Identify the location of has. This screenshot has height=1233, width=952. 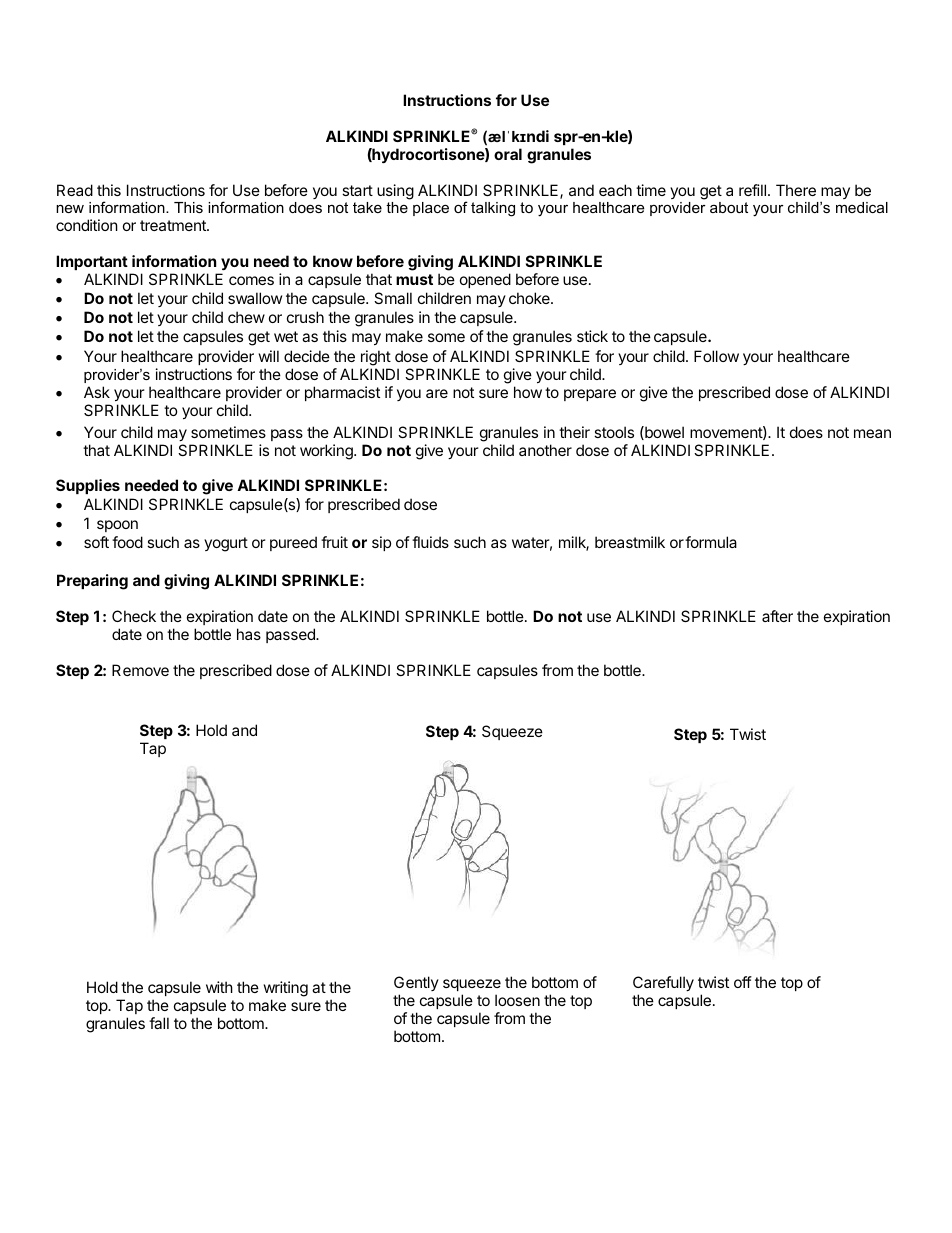
(249, 634).
